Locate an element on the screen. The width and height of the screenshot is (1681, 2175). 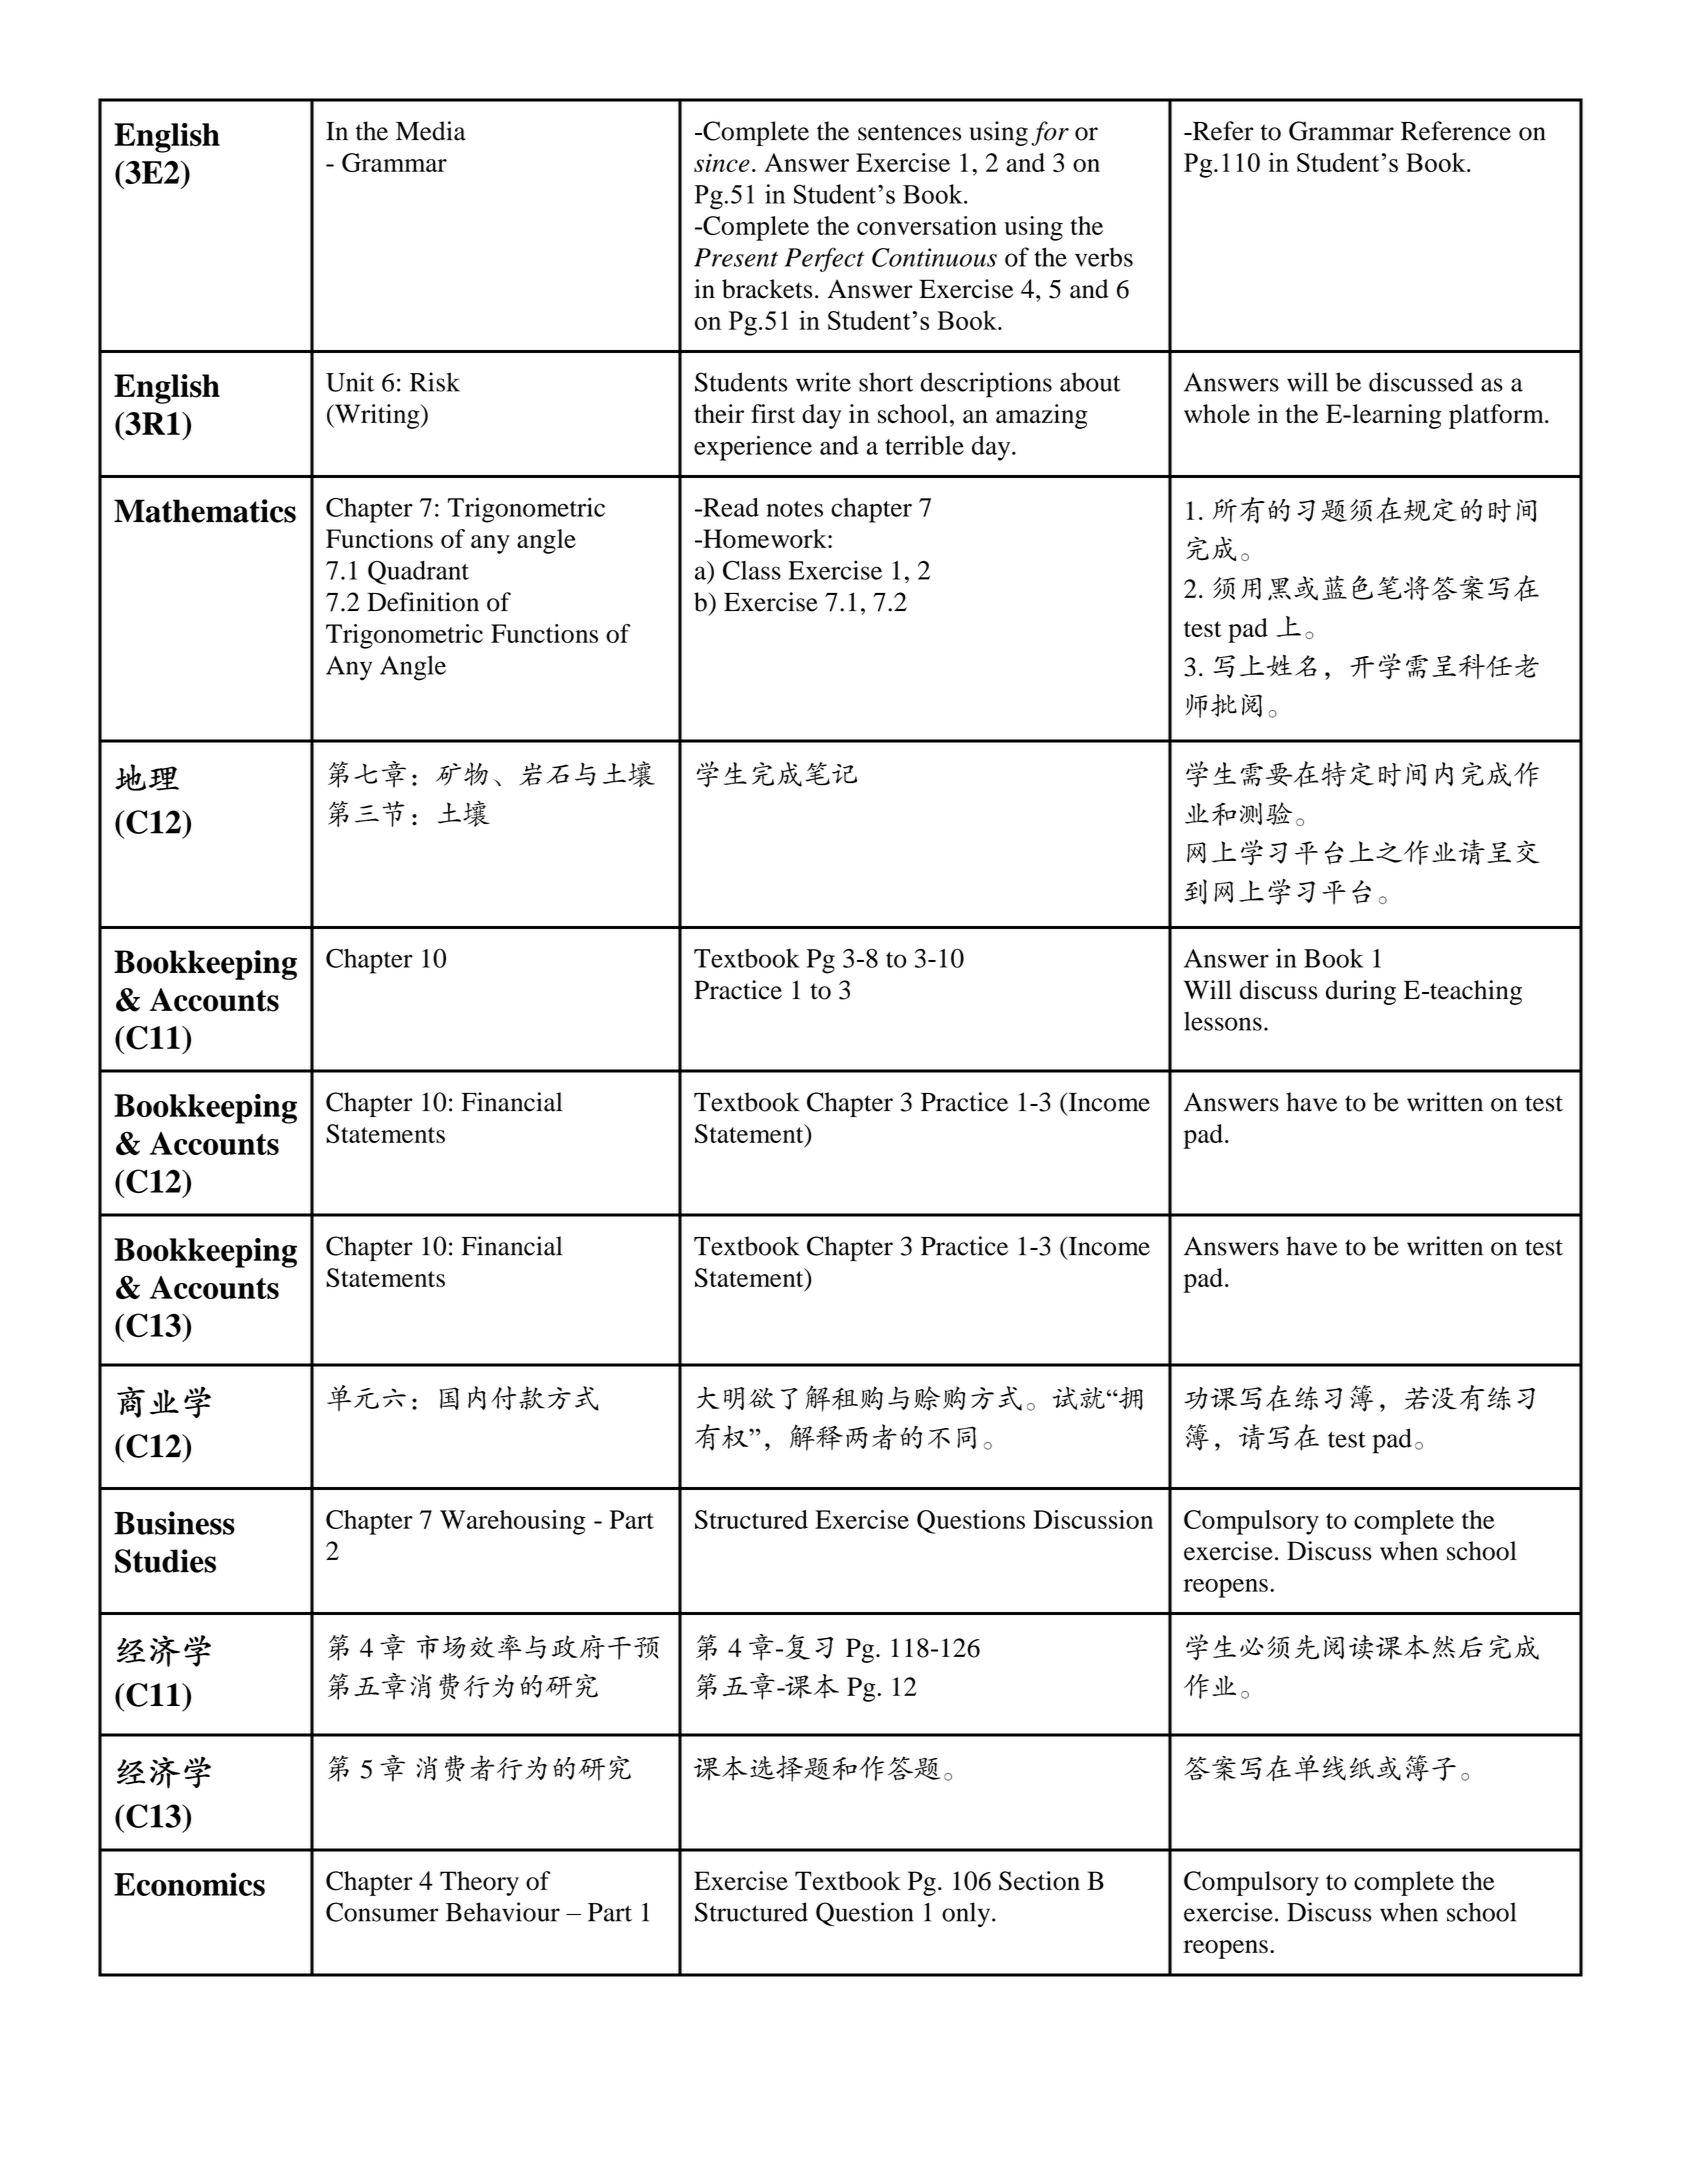
Section is located at coordinates (1039, 1881).
